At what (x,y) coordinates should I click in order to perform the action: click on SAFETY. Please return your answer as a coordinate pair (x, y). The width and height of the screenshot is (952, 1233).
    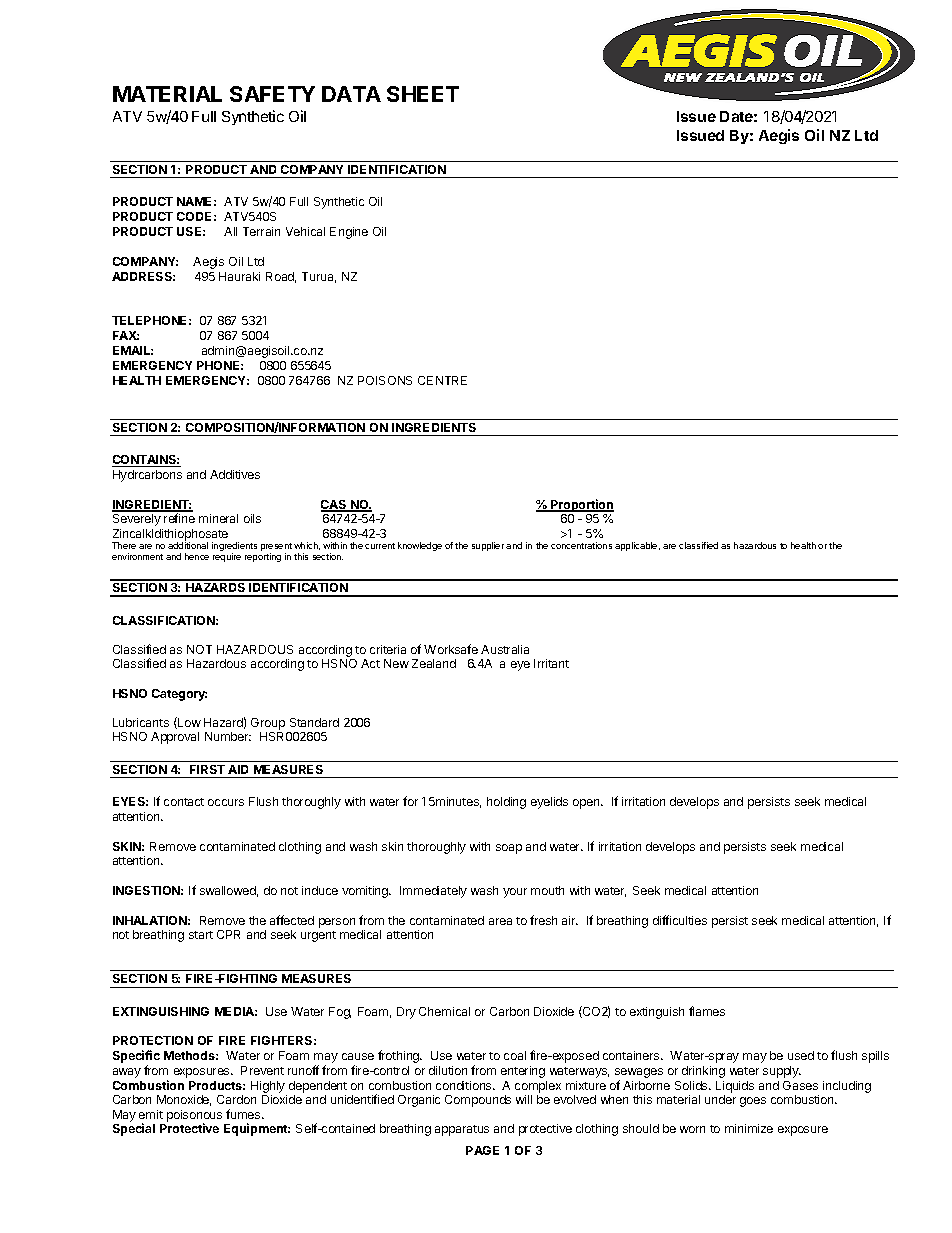
    Looking at the image, I should click on (272, 94).
